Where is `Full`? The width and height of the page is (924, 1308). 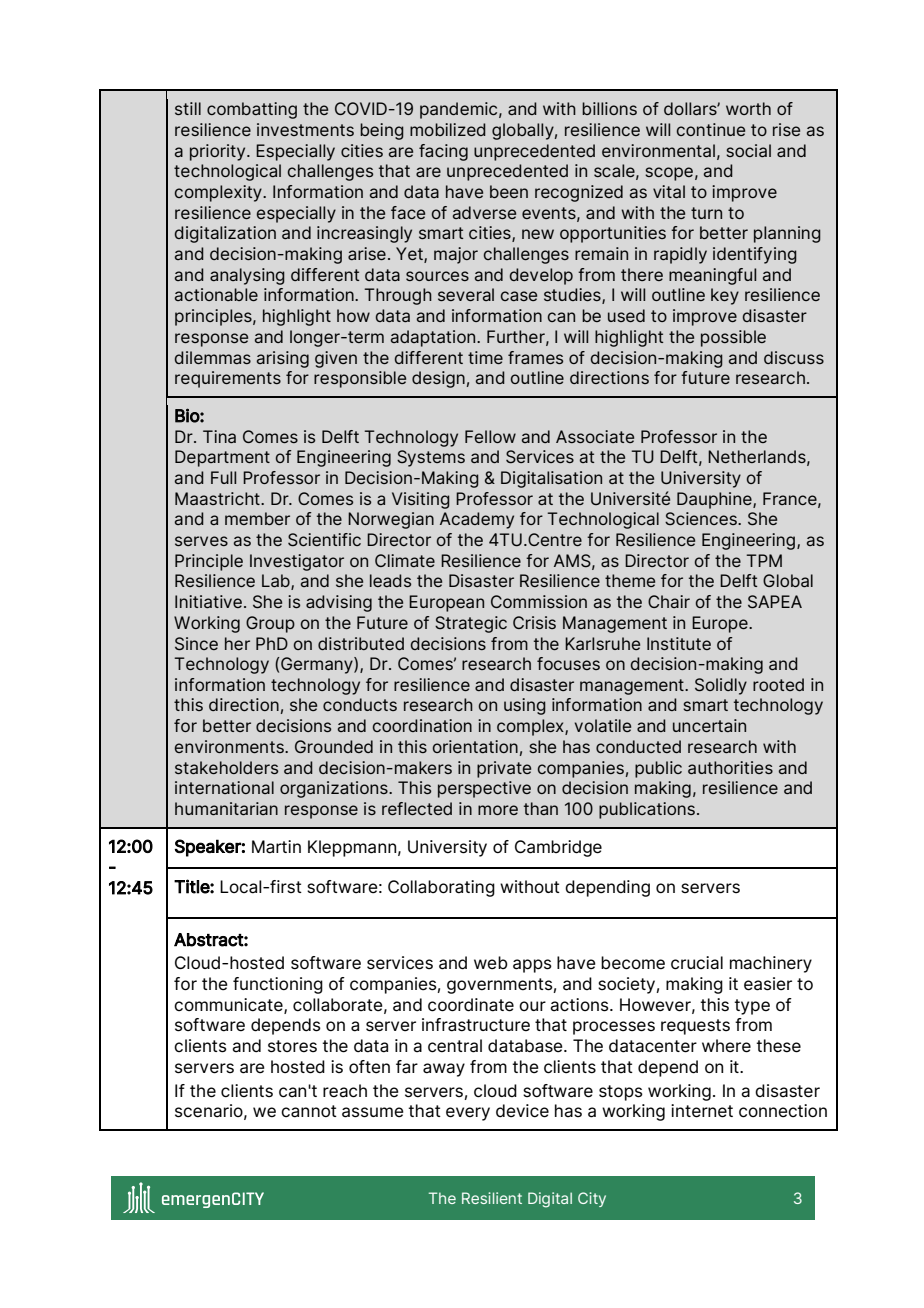
Full is located at coordinates (223, 477).
